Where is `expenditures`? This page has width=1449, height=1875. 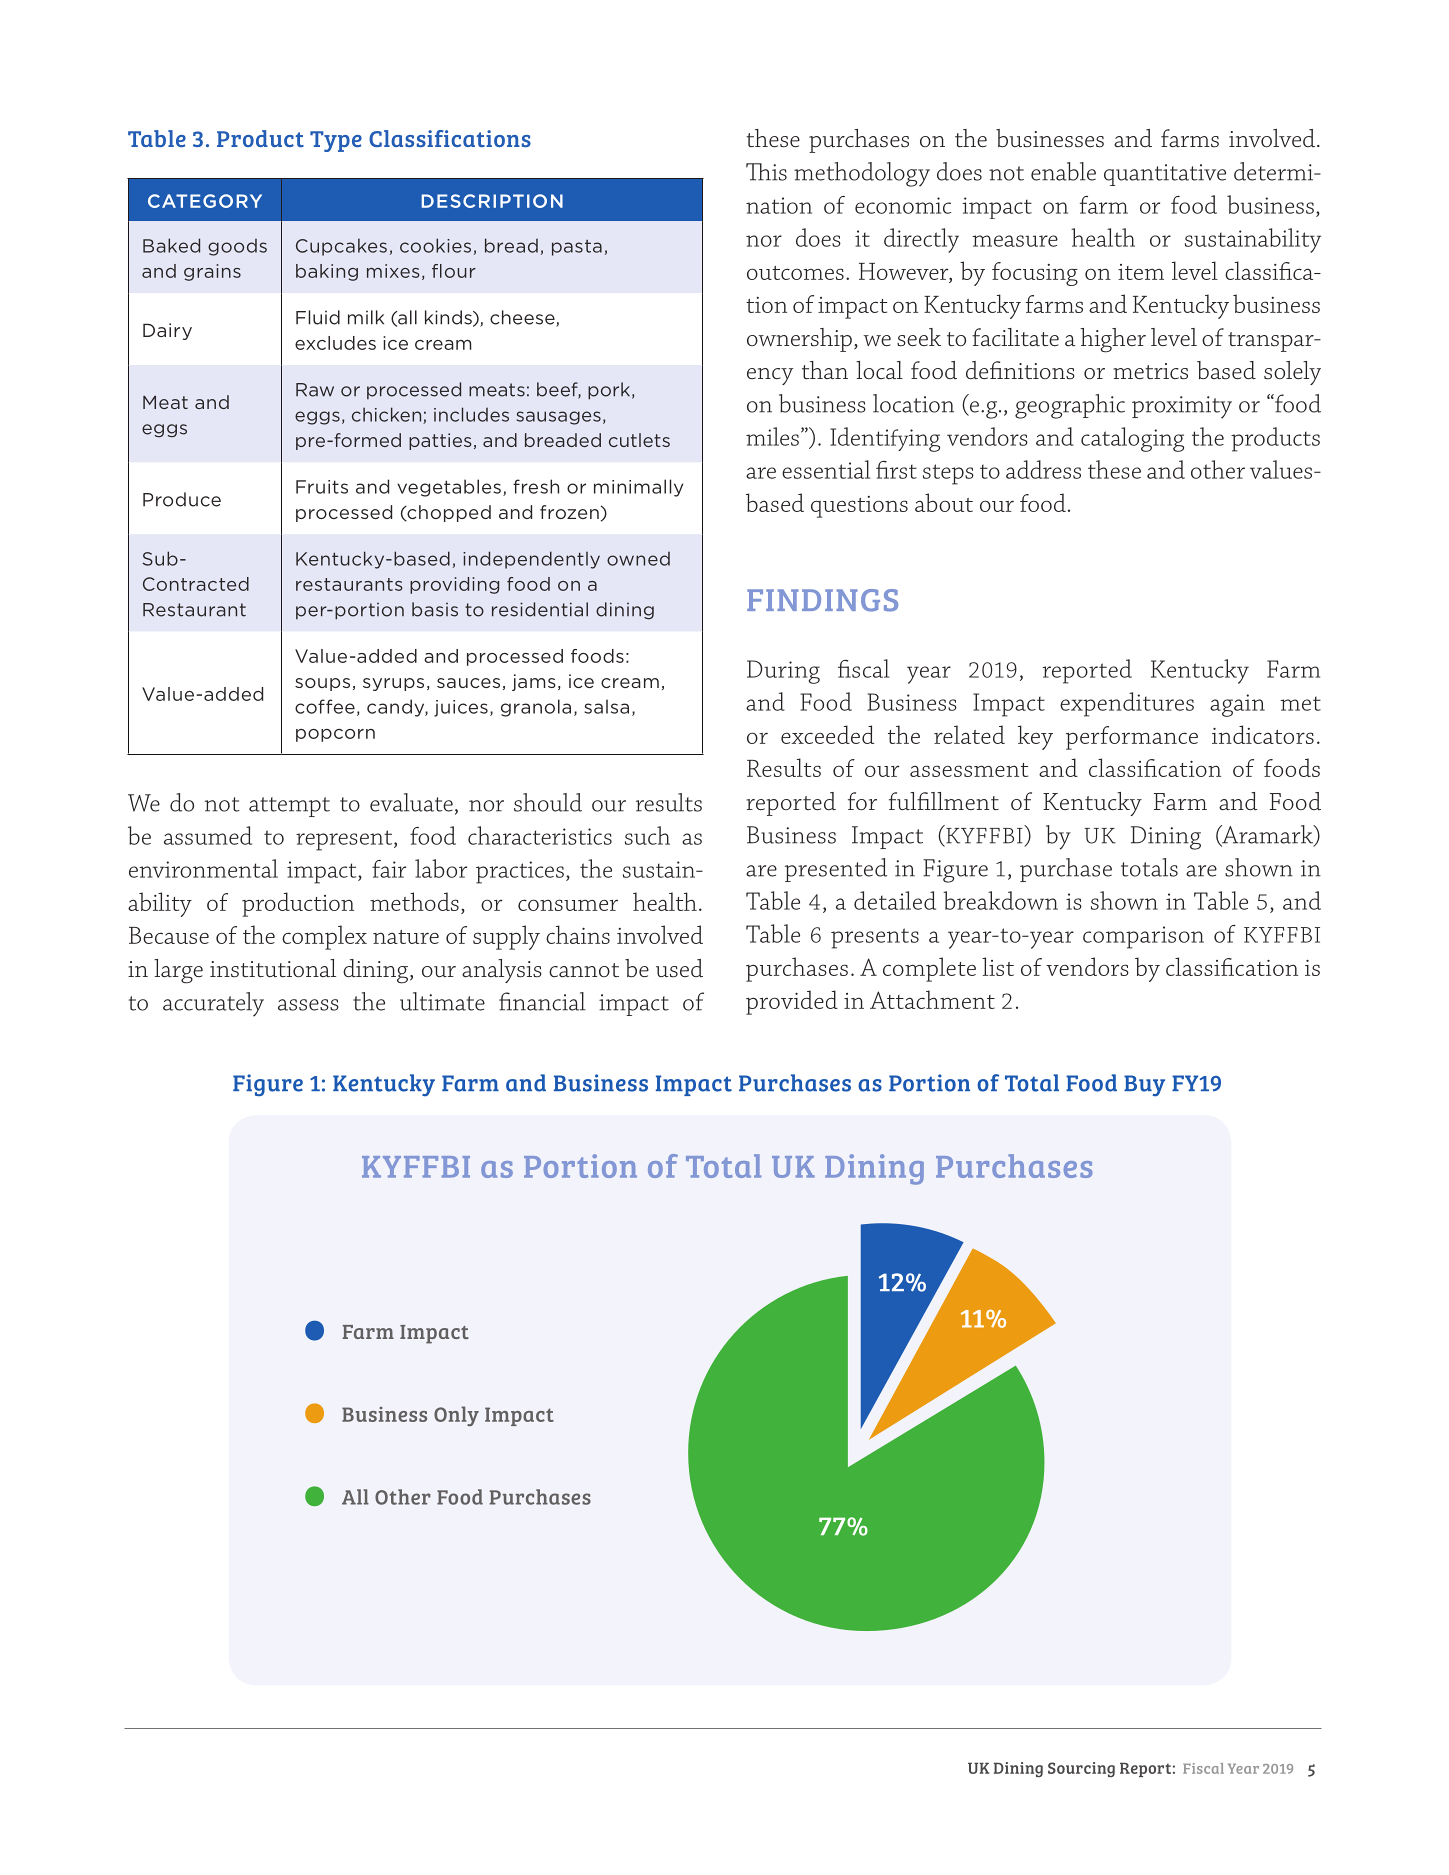
expenditures is located at coordinates (1127, 704).
